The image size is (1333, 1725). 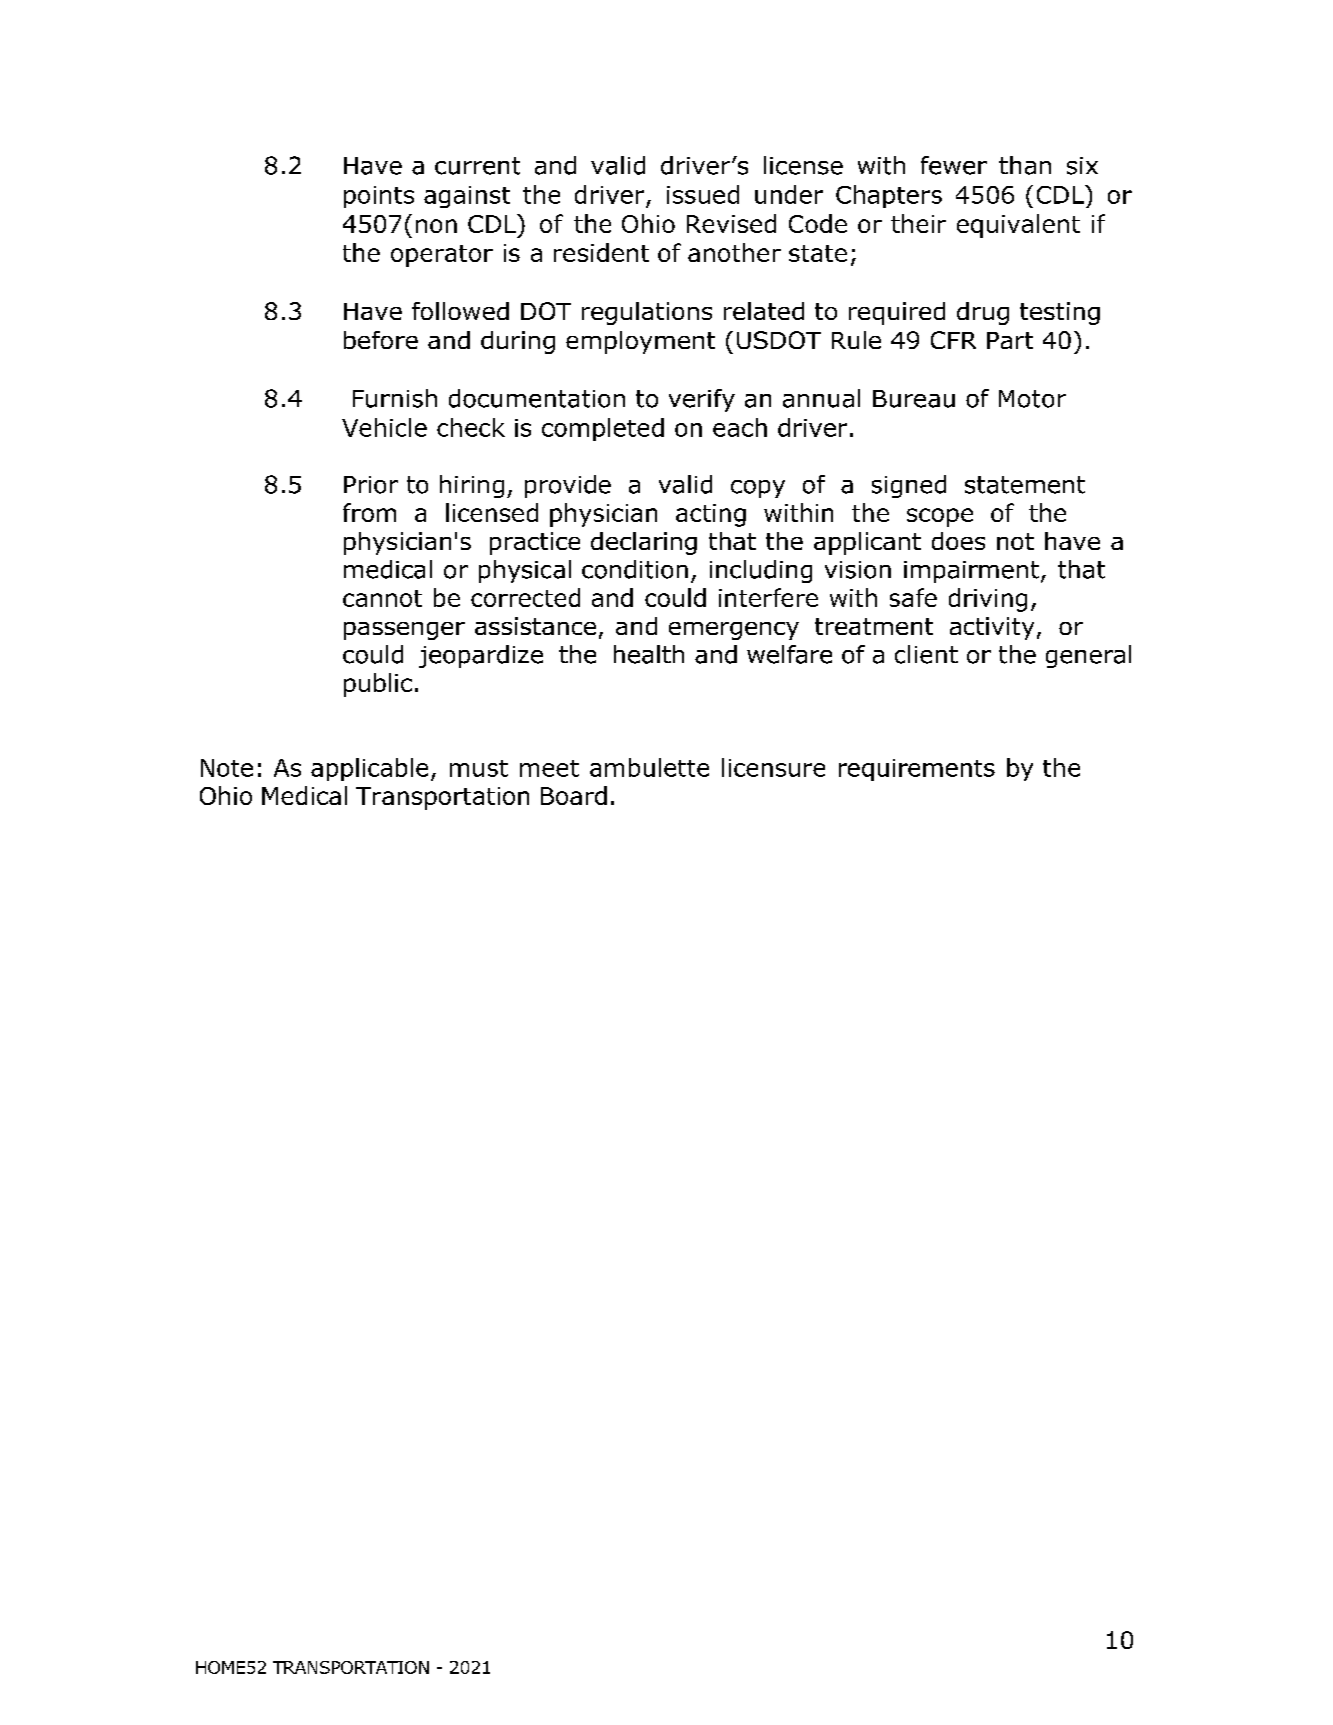 What do you see at coordinates (369, 769) in the document?
I see `applicable` at bounding box center [369, 769].
